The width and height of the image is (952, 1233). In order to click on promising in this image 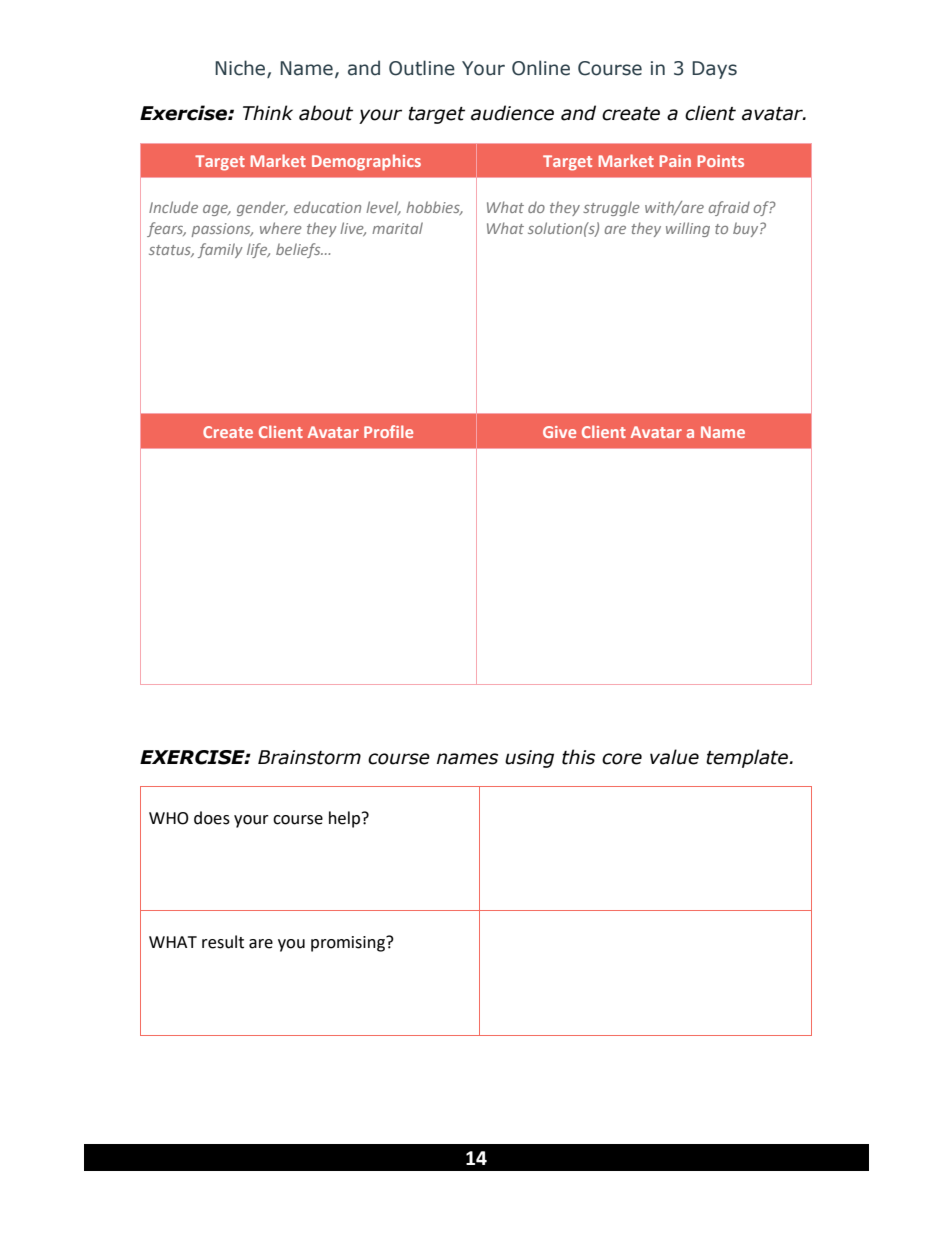, I will do `click(349, 944)`.
